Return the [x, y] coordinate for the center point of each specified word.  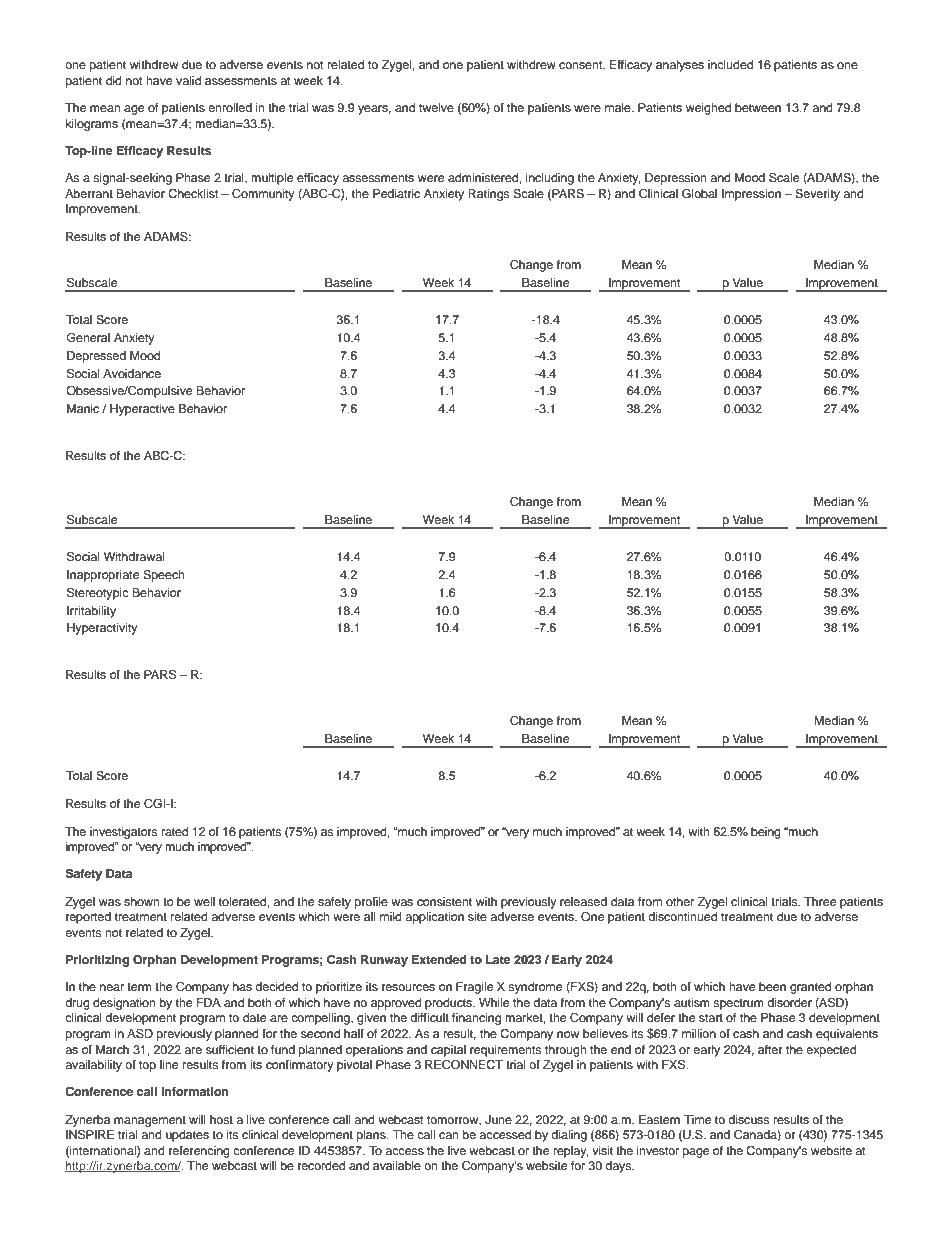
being [766, 833]
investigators [123, 833]
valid [188, 80]
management [150, 1121]
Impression [751, 195]
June [498, 1120]
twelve [436, 107]
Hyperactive [142, 410]
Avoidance [132, 373]
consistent [444, 901]
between [758, 107]
